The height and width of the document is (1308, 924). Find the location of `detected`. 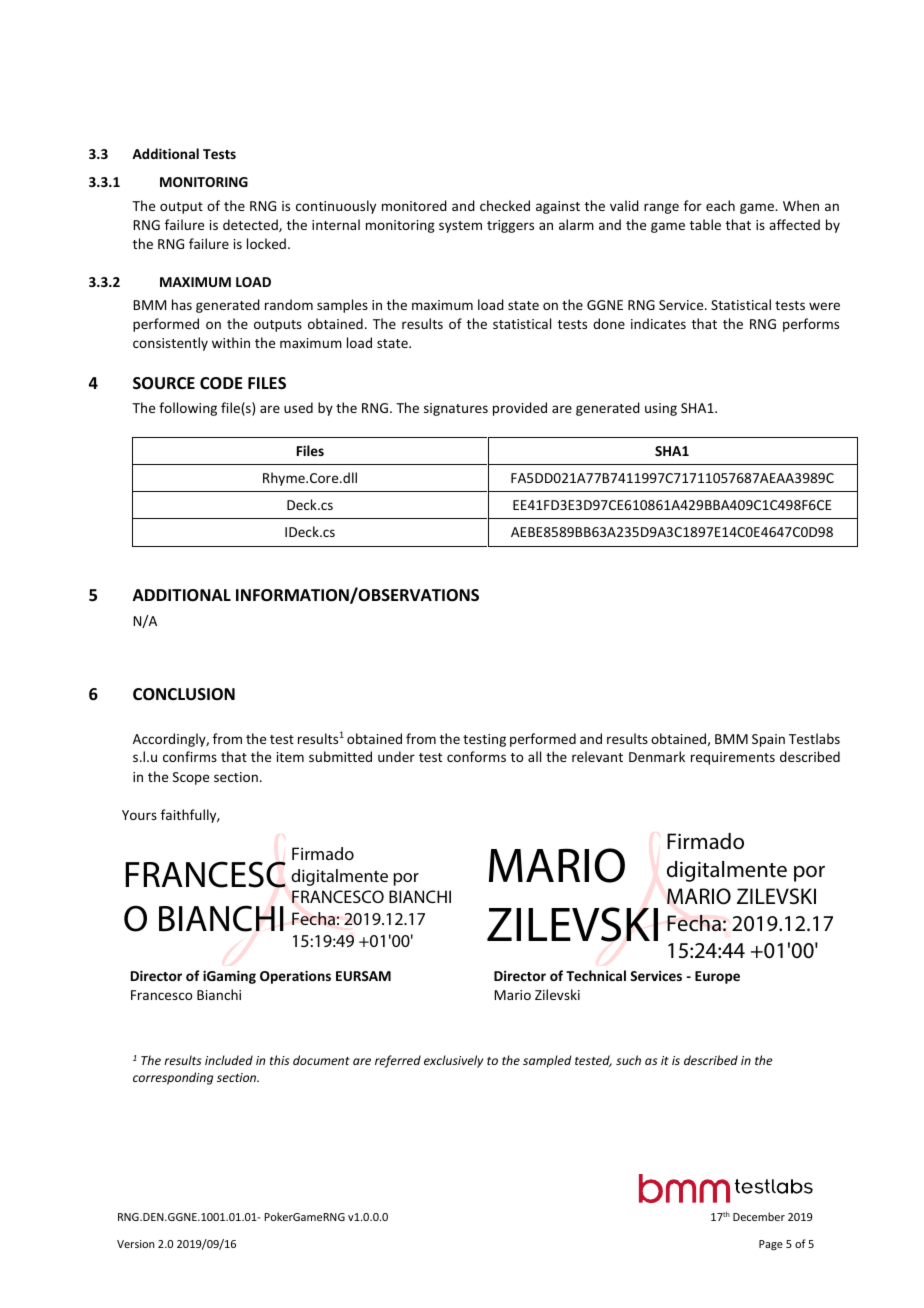

detected is located at coordinates (251, 225).
